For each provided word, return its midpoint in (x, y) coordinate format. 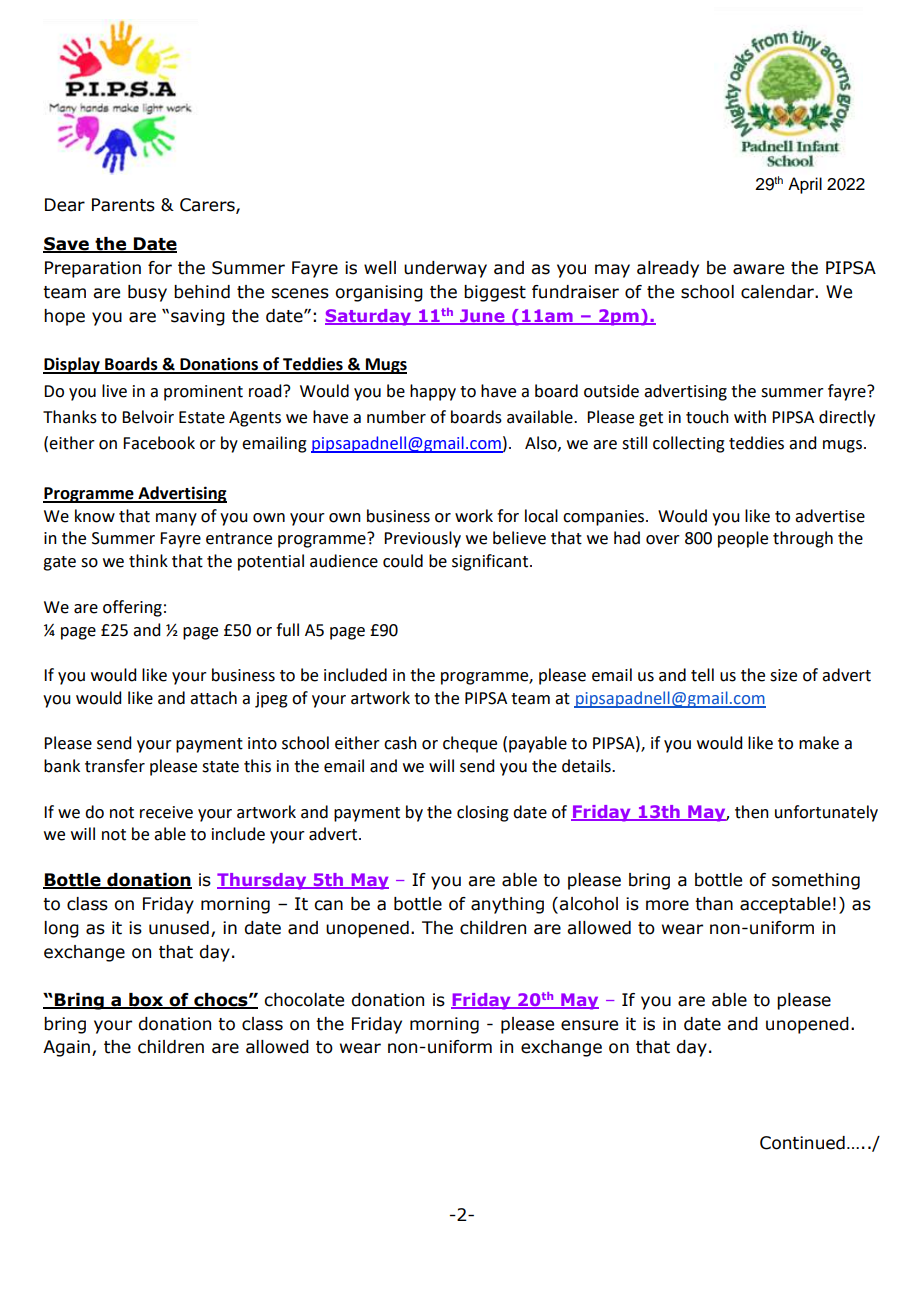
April (805, 185)
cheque (470, 744)
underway (445, 269)
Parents (123, 205)
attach (213, 698)
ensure (589, 1025)
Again (66, 1048)
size (783, 675)
